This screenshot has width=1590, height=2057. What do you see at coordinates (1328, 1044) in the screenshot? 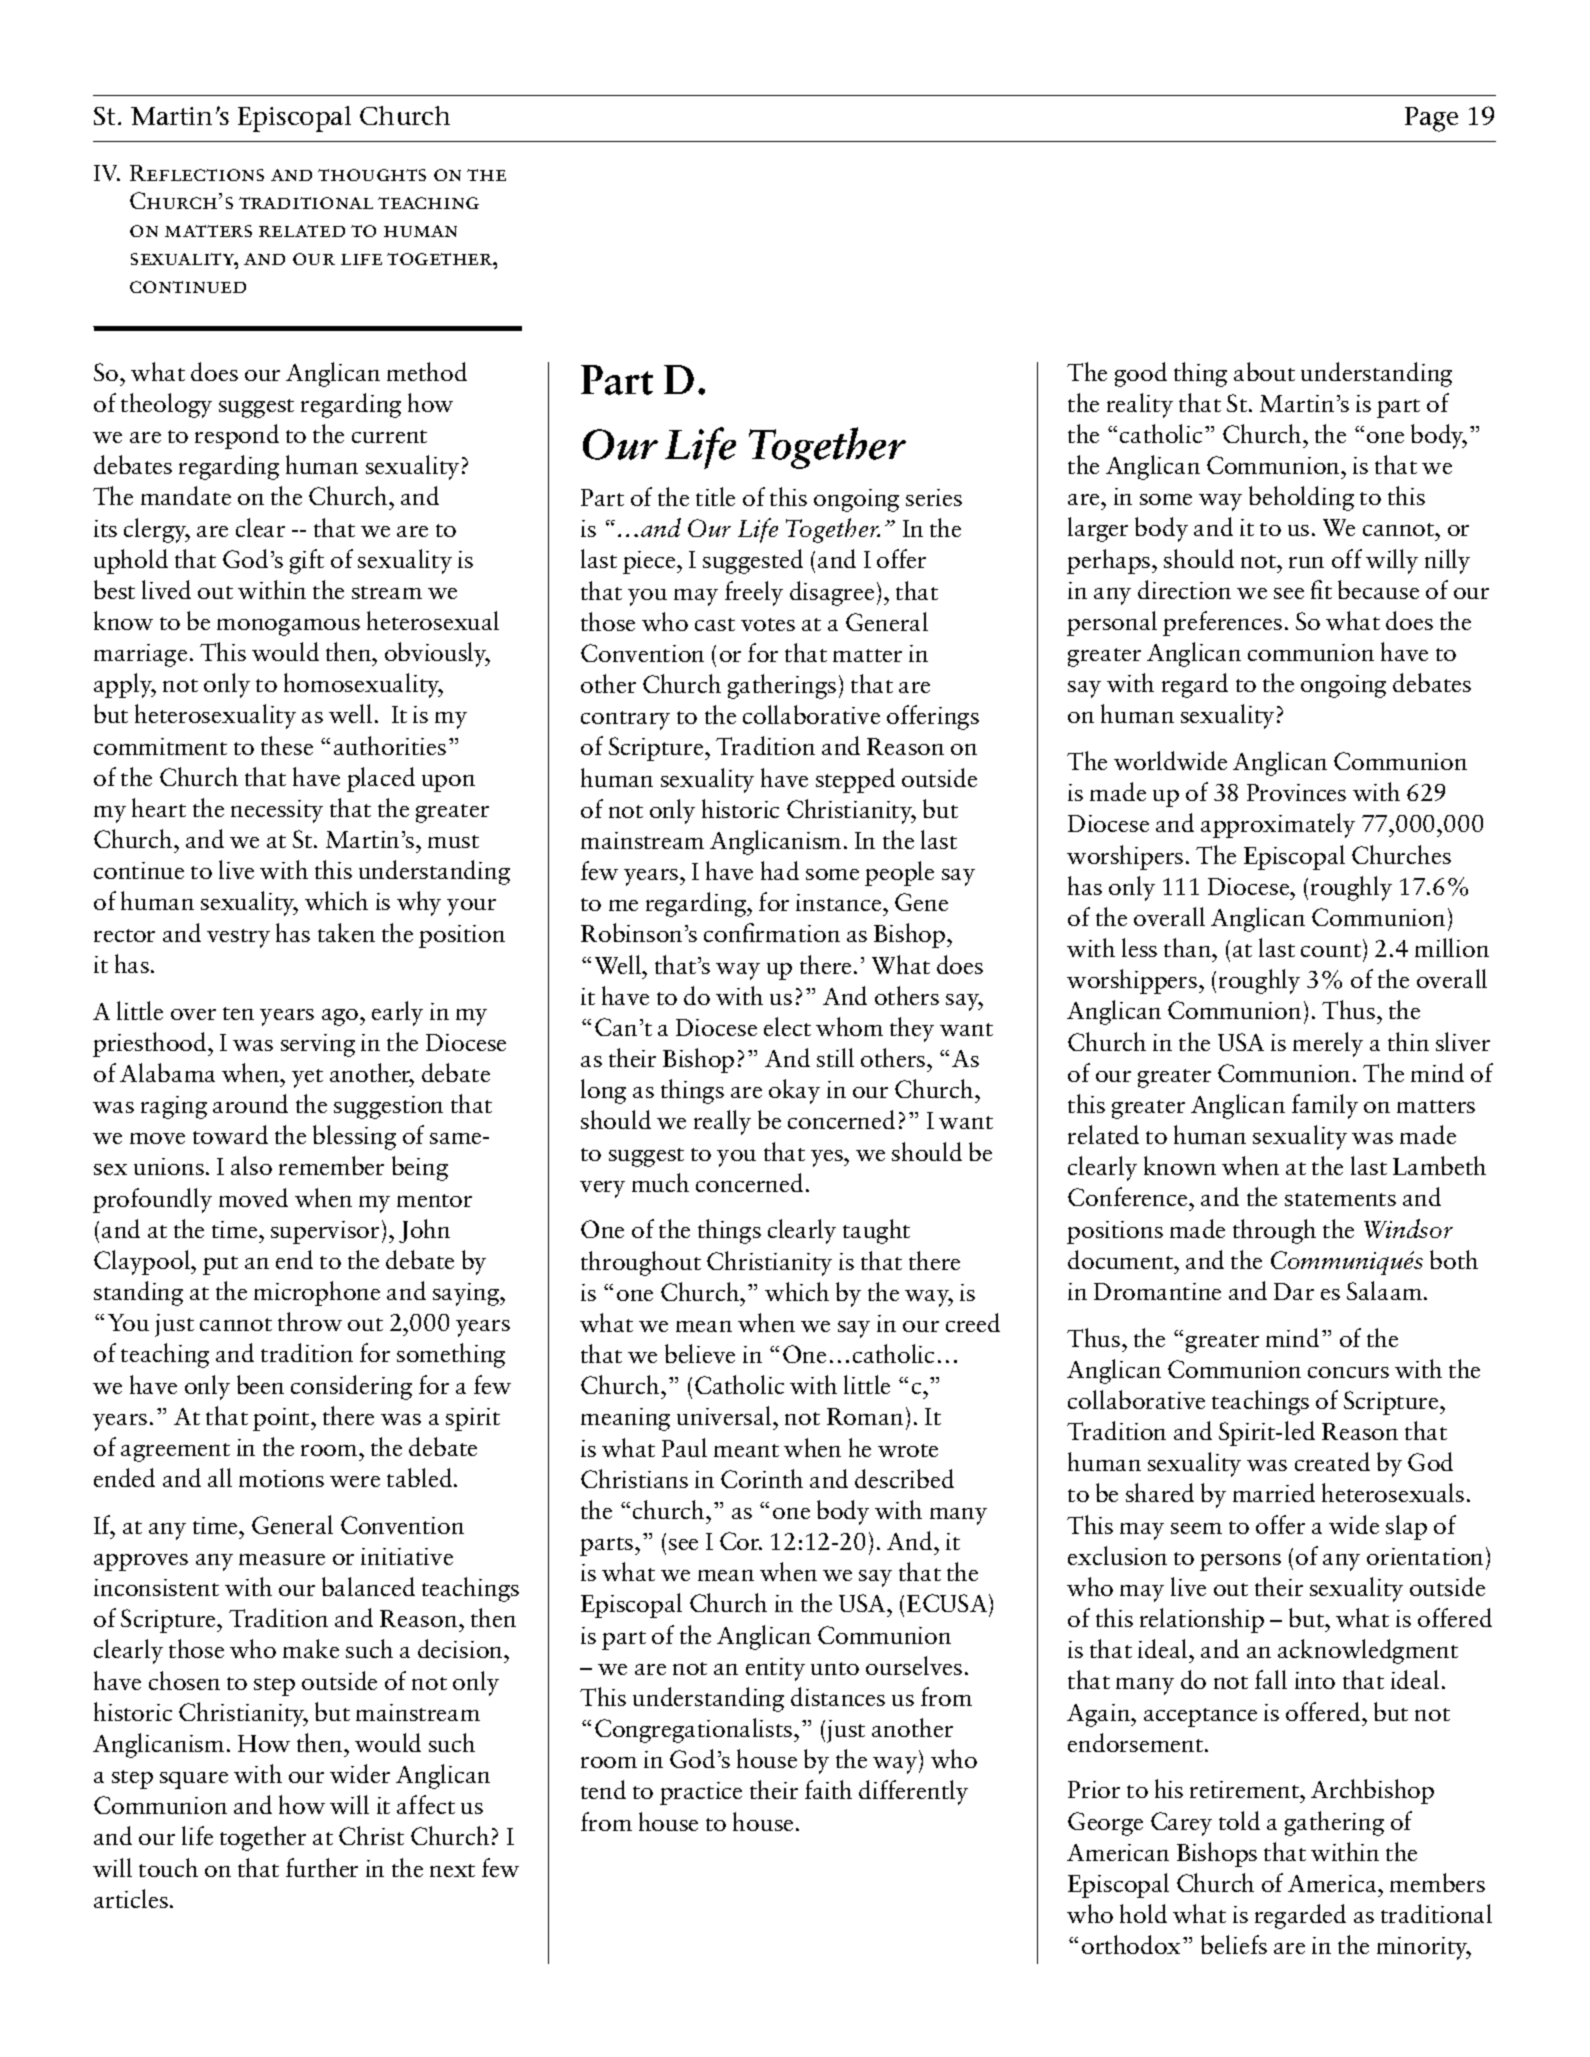
I see `merely` at bounding box center [1328, 1044].
